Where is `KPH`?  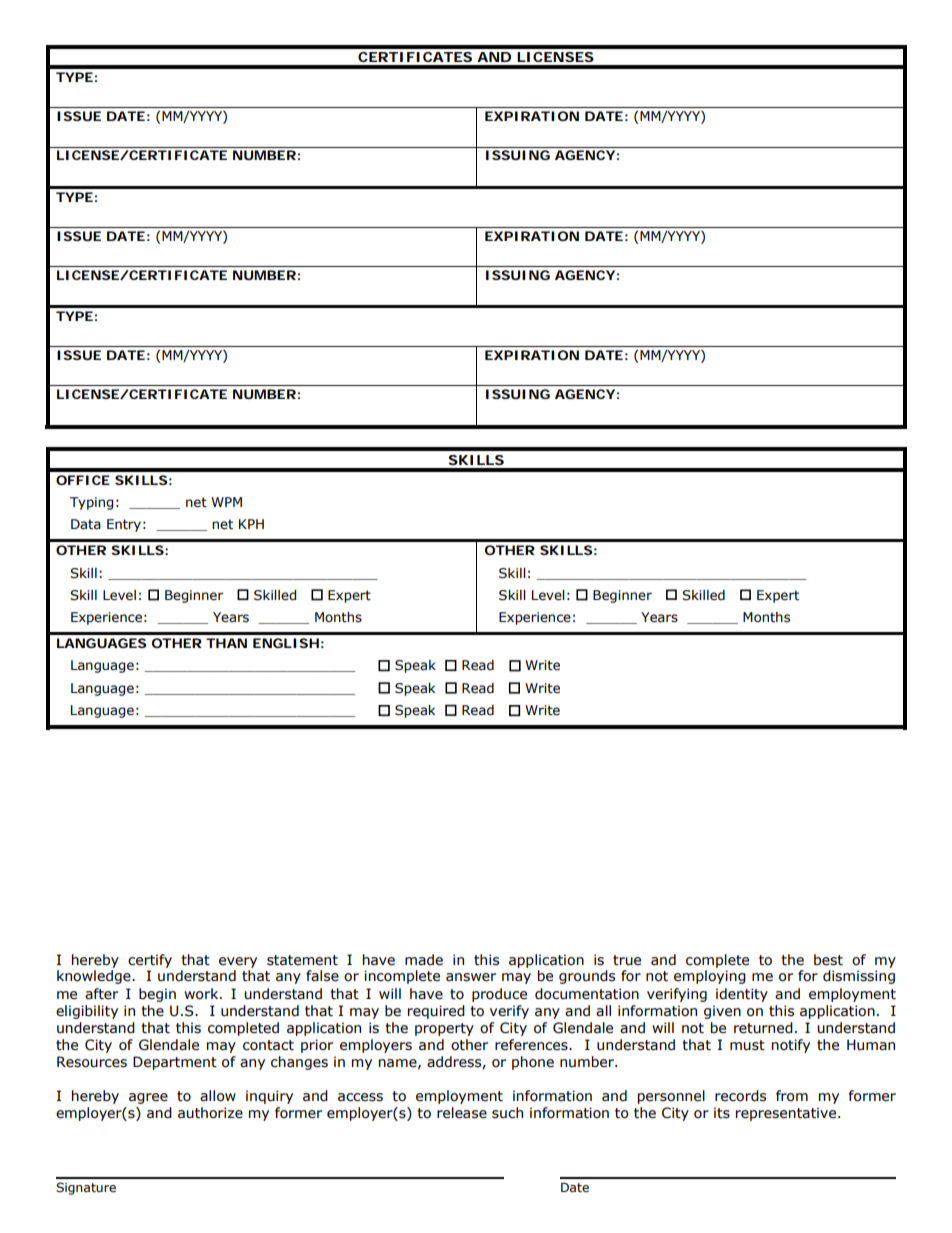 KPH is located at coordinates (251, 524).
